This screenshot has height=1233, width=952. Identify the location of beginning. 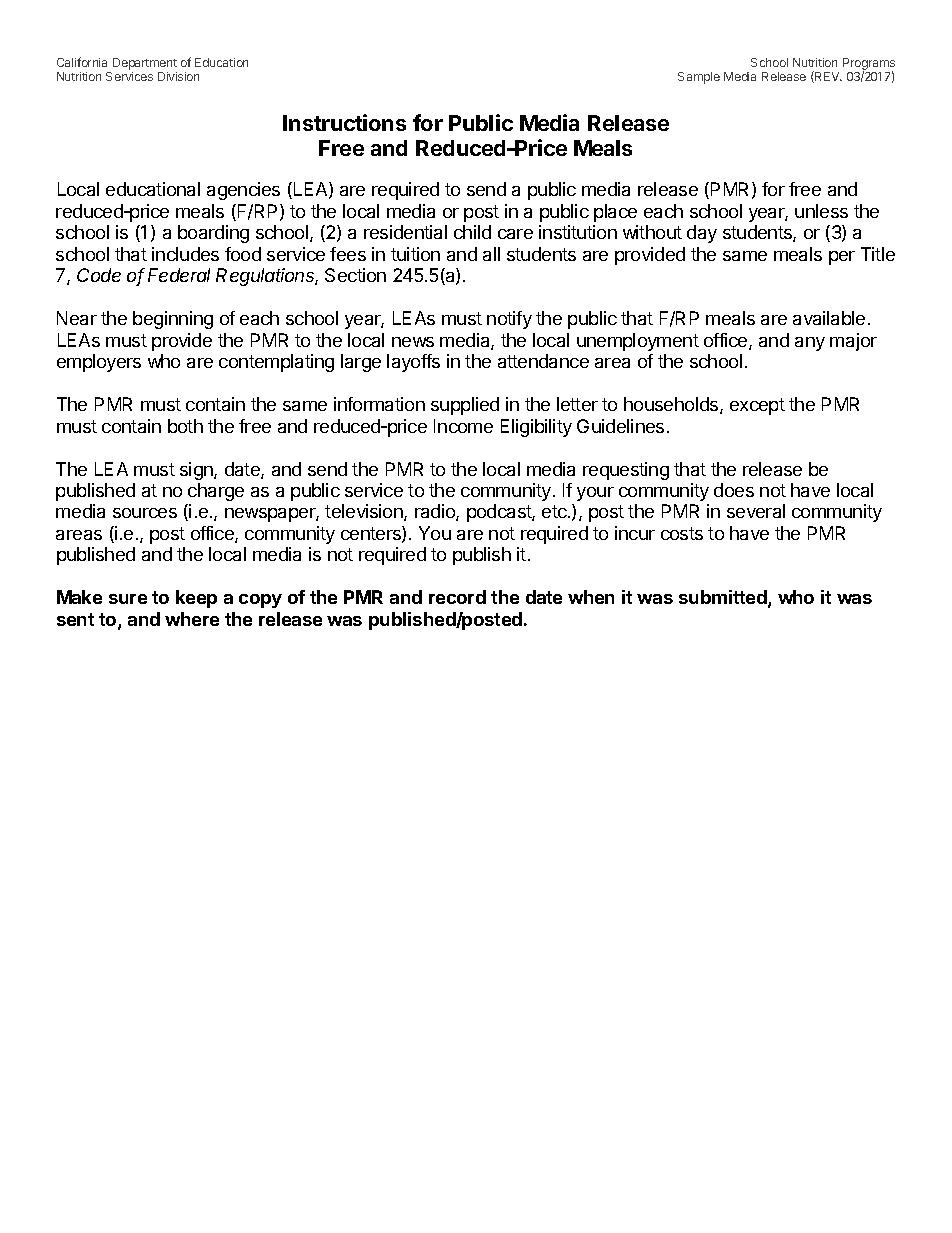
(173, 320).
